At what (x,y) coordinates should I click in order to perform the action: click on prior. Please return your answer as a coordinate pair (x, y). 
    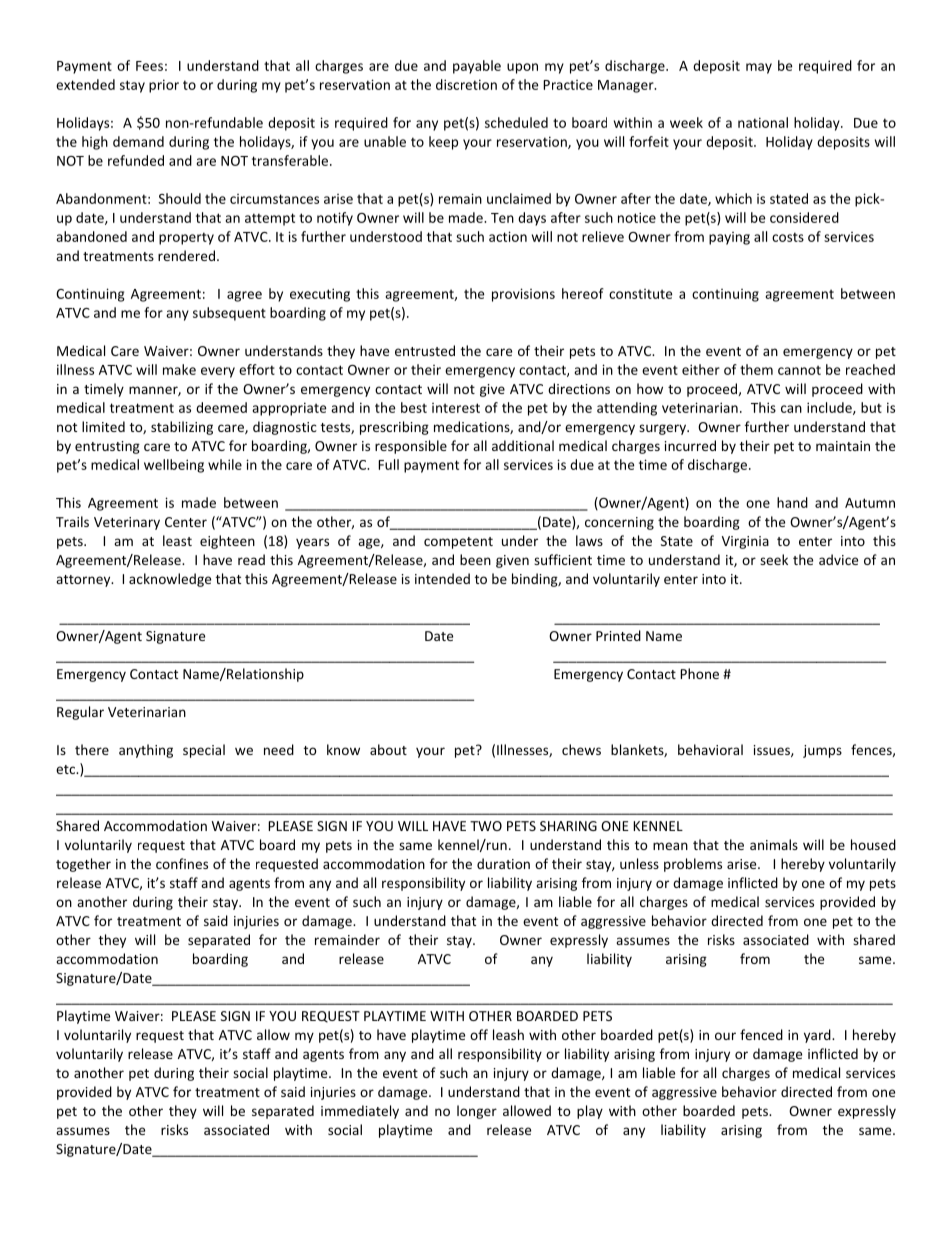
    Looking at the image, I should click on (164, 86).
